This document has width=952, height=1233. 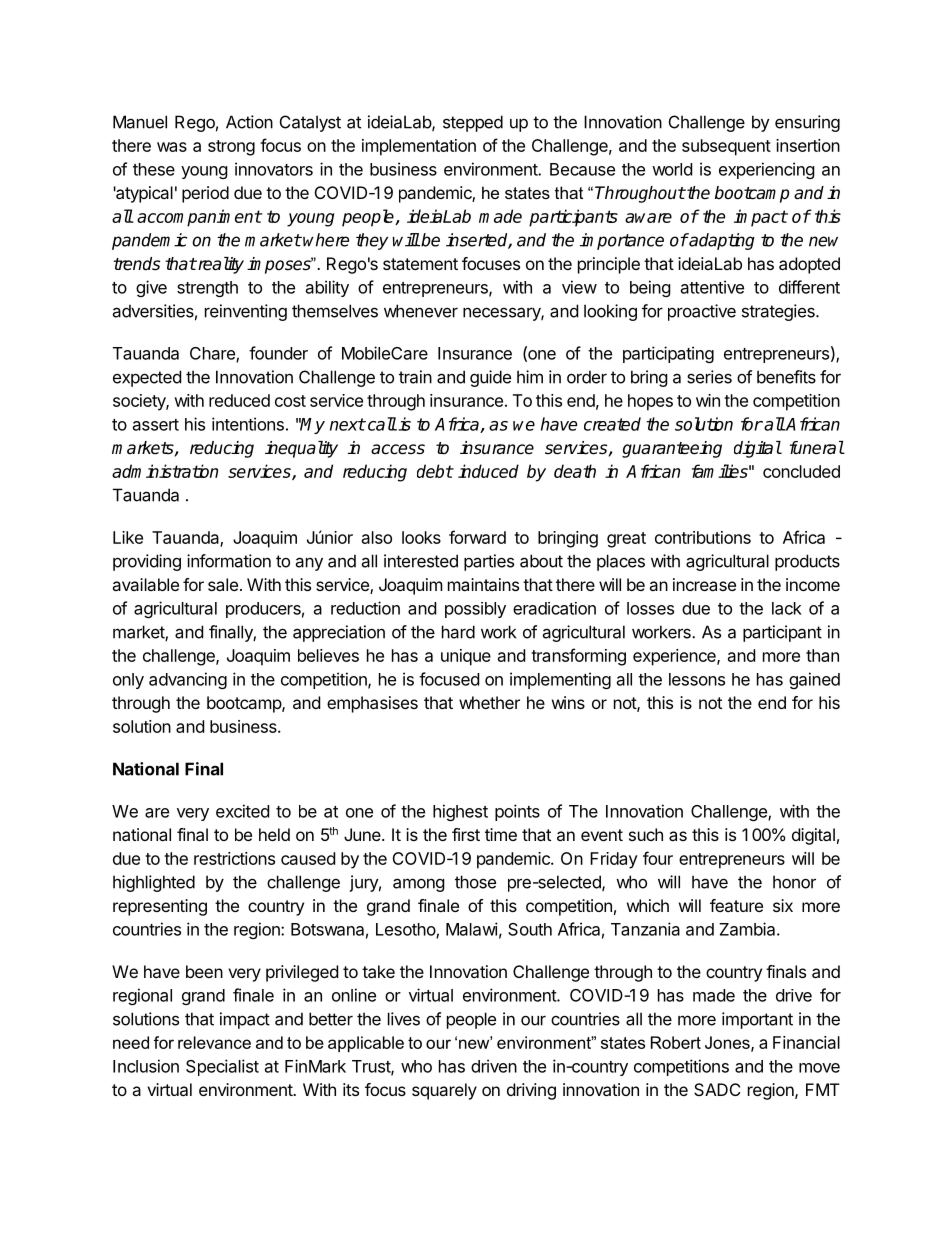 I want to click on squarely, so click(x=444, y=1091).
